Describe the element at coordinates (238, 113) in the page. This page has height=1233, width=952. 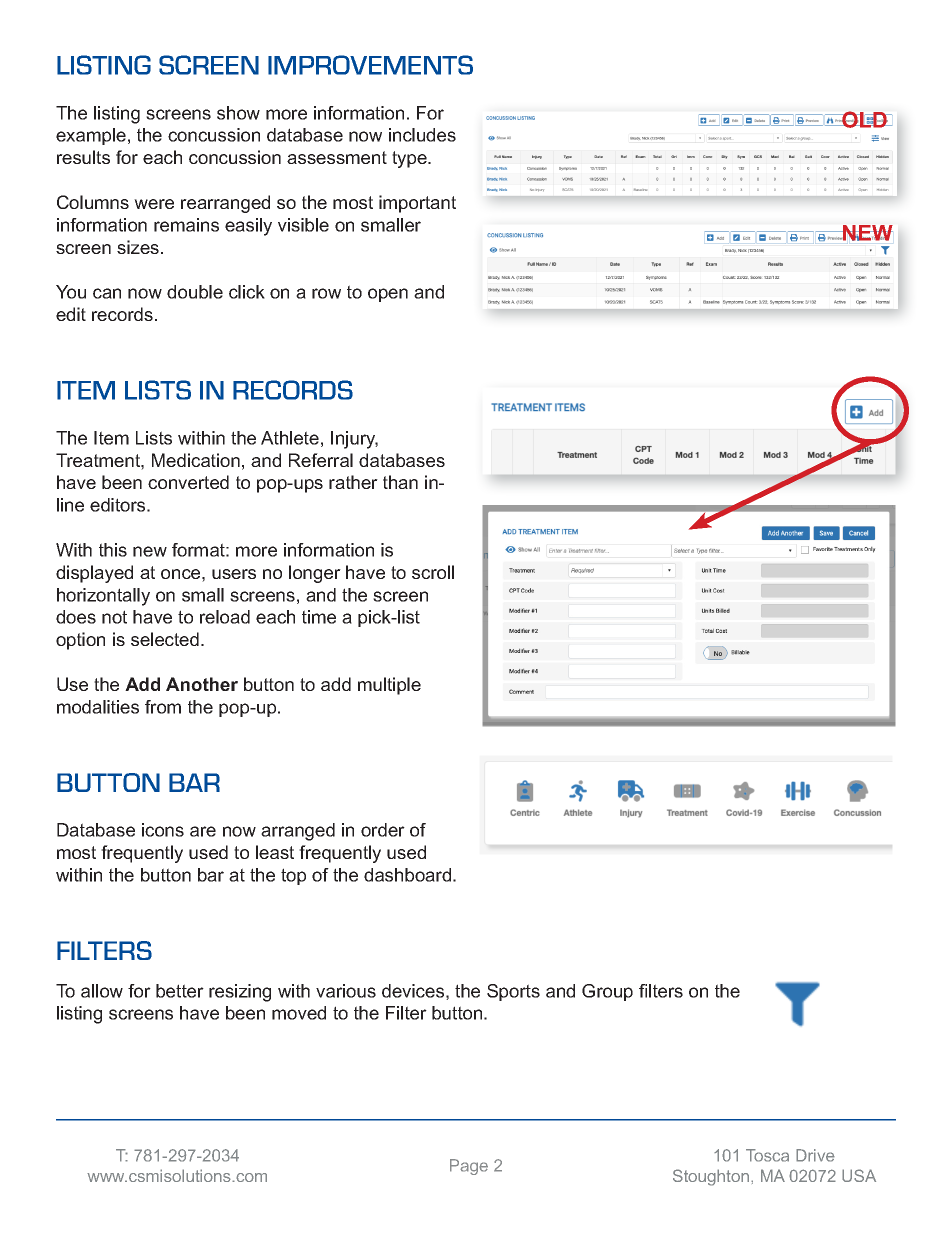
I see `show` at that location.
